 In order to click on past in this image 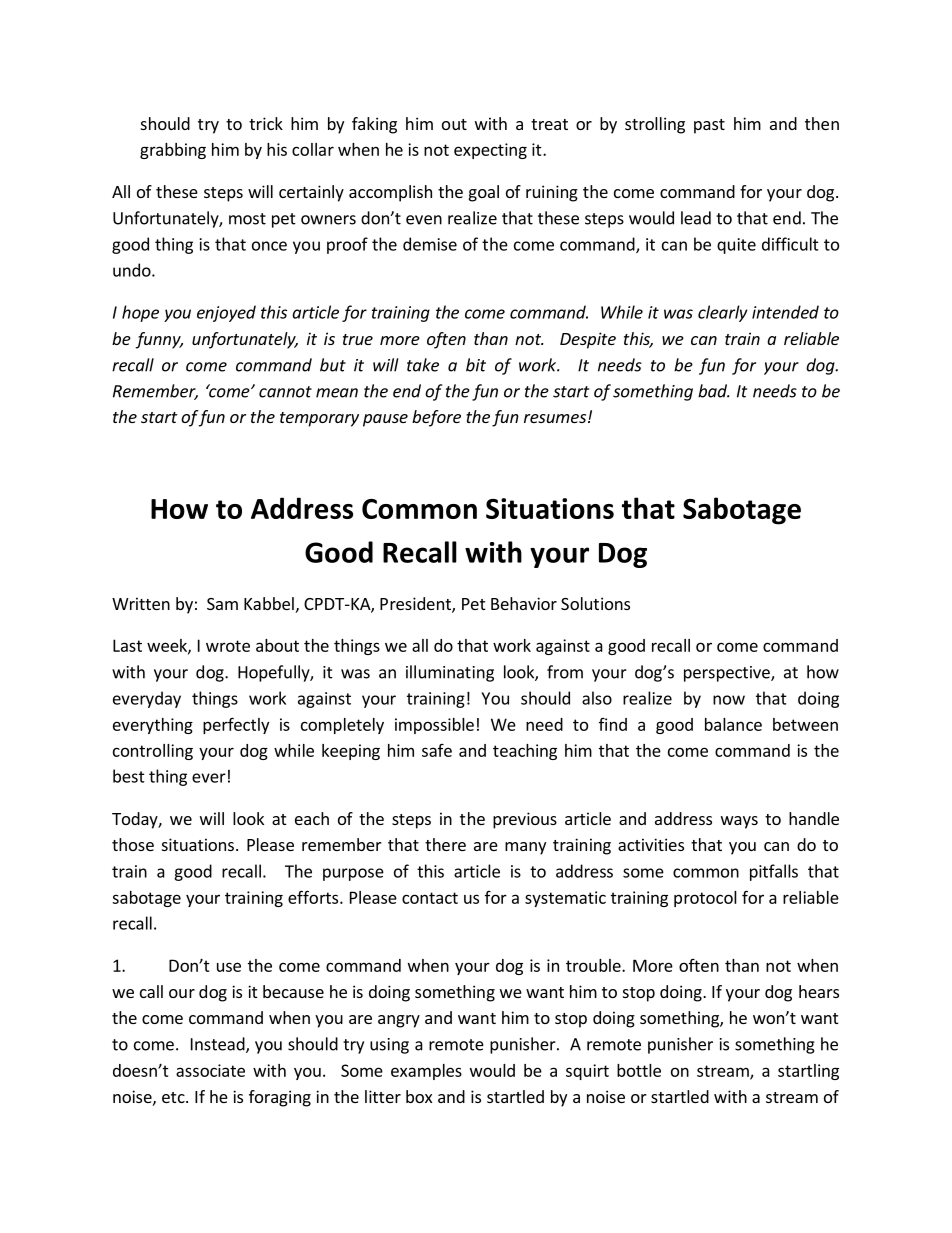, I will do `click(709, 126)`.
